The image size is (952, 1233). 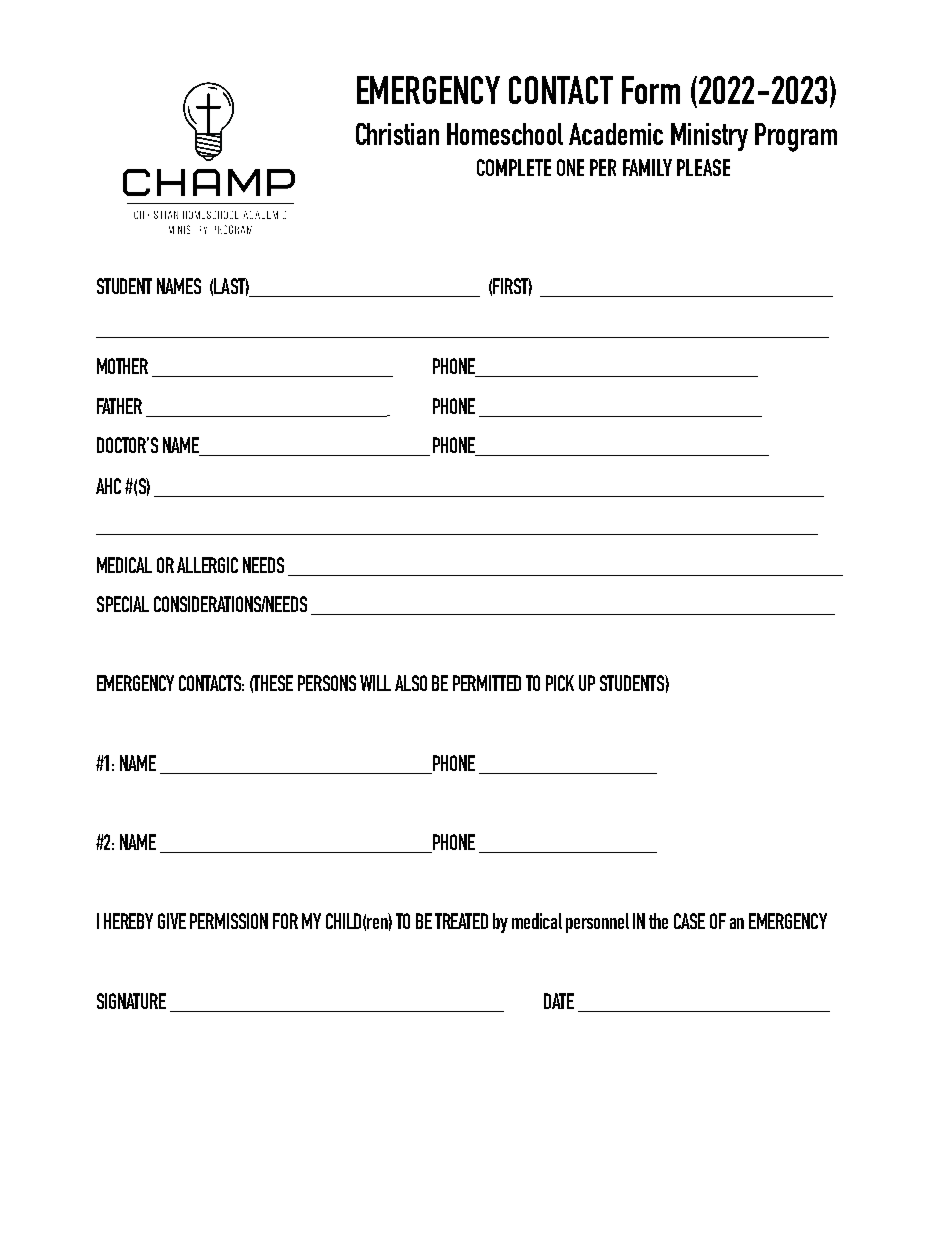 I want to click on TREATED, so click(x=461, y=921).
